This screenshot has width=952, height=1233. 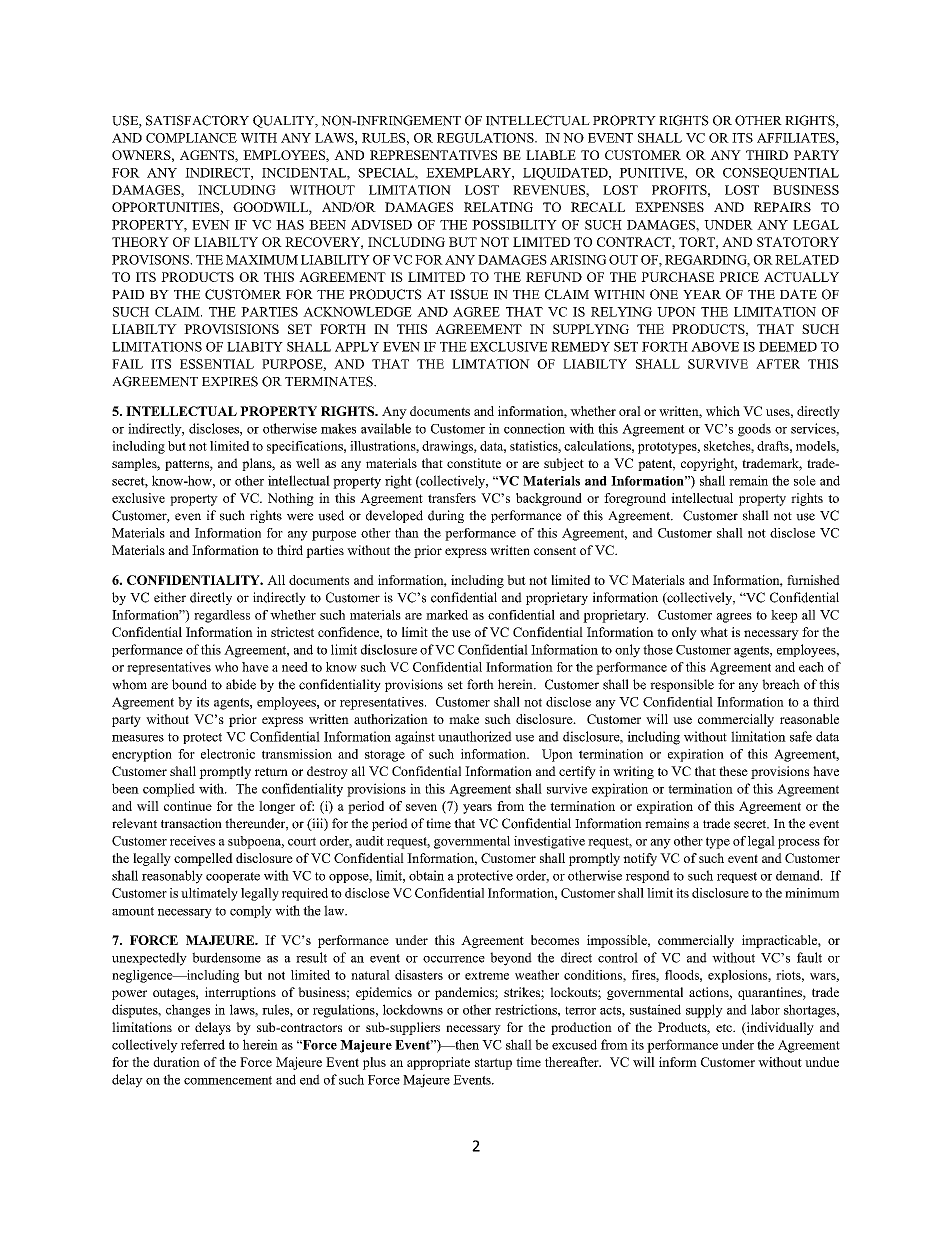 I want to click on ABOVE, so click(x=715, y=347).
